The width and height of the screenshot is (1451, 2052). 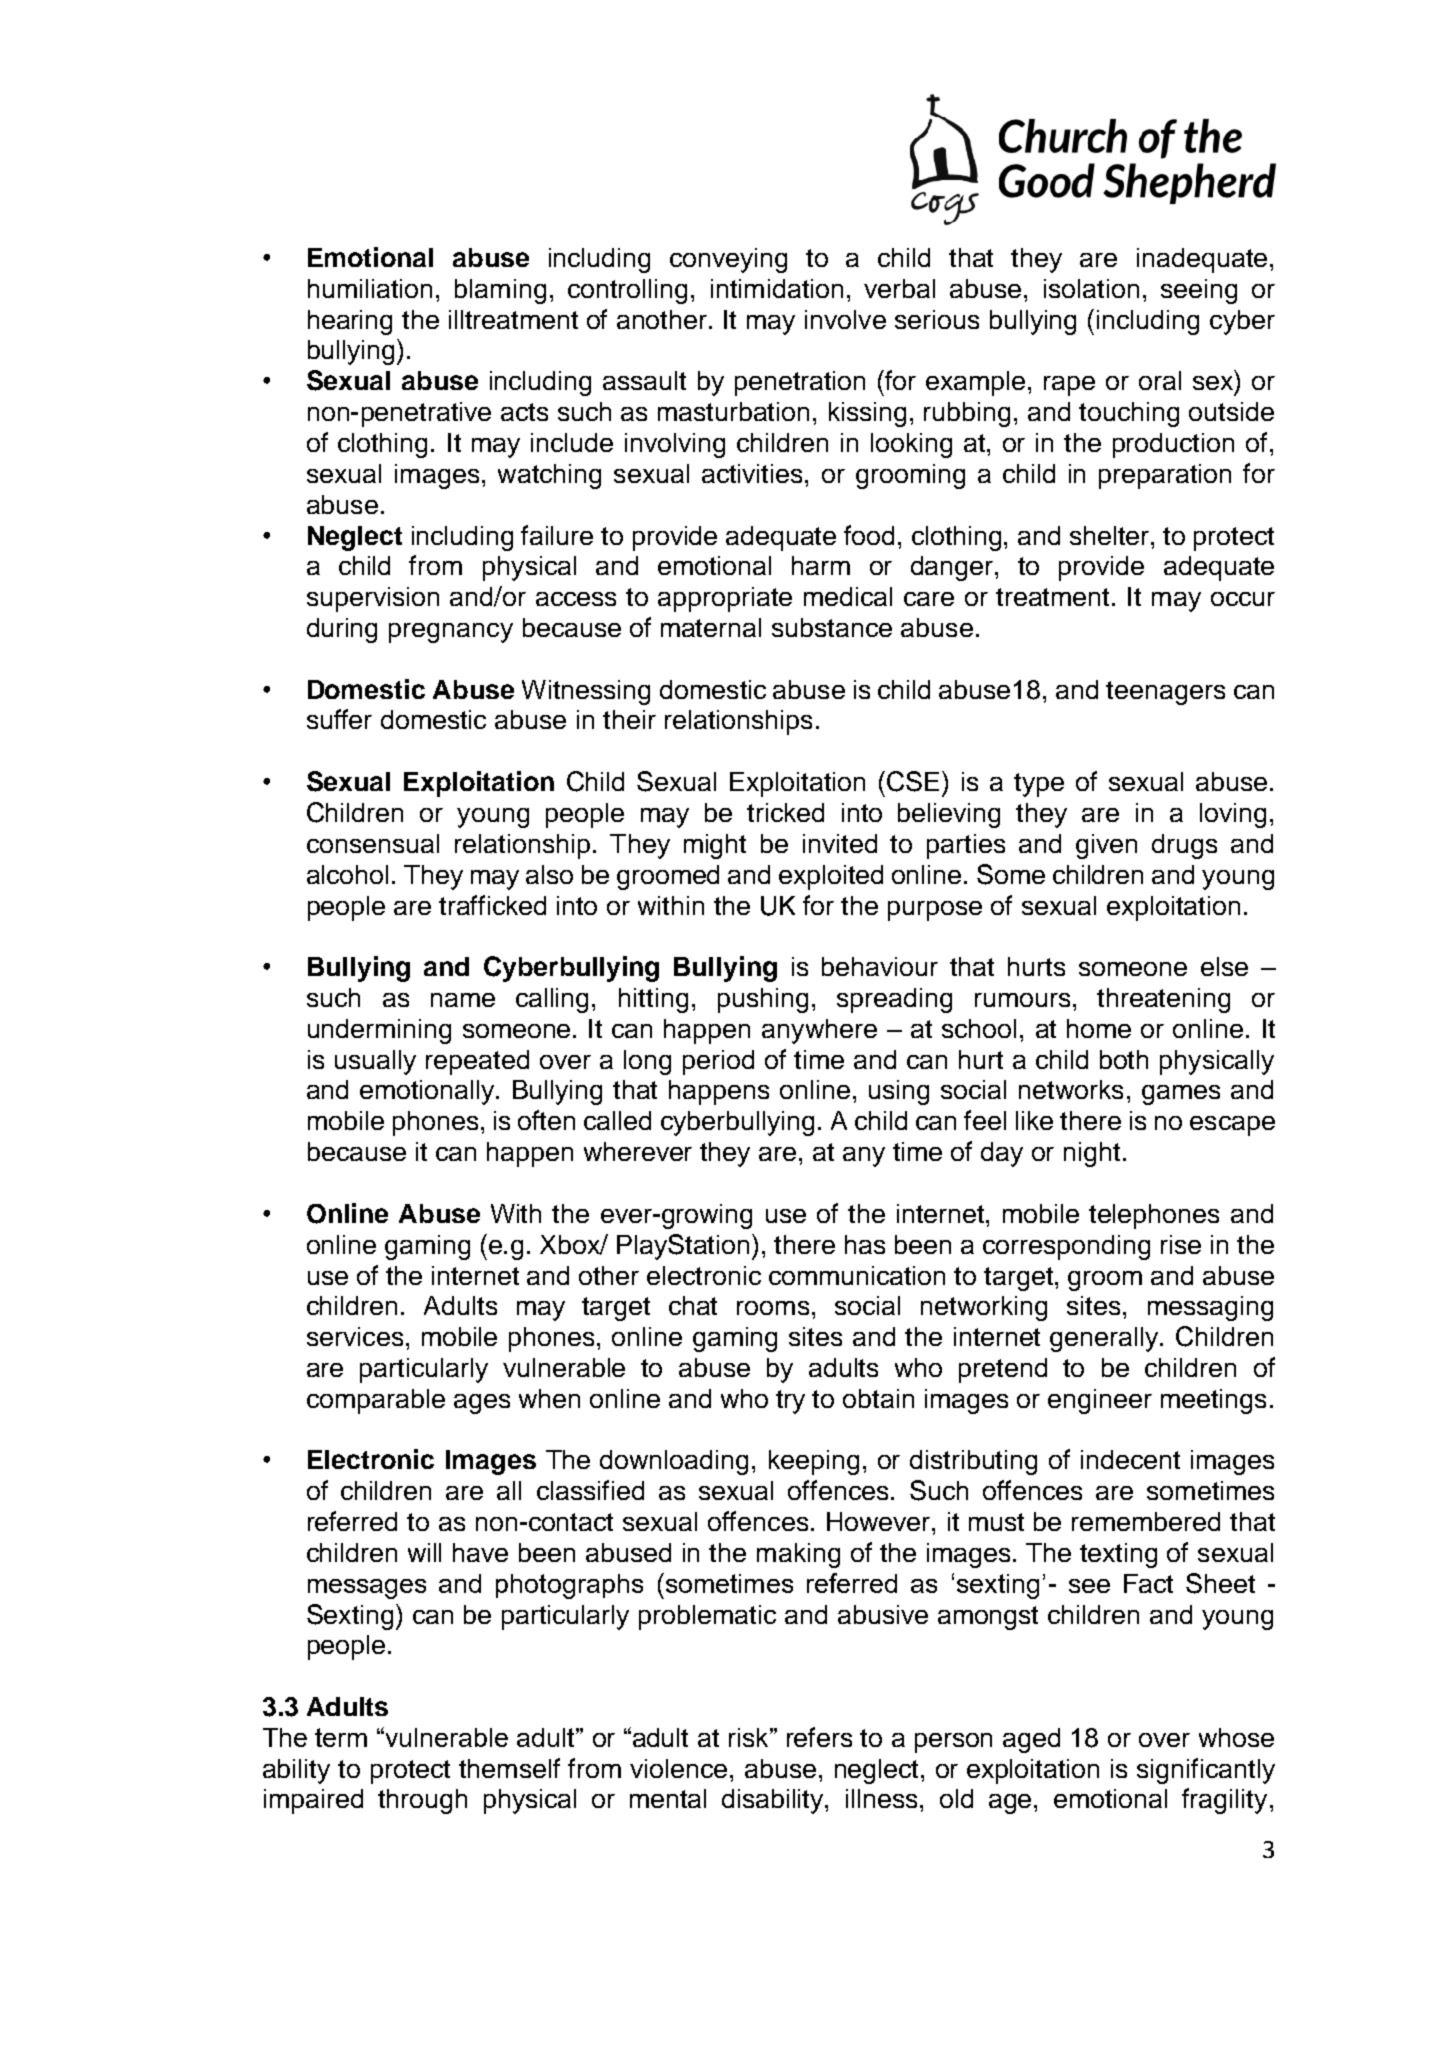 What do you see at coordinates (763, 1000) in the screenshot?
I see `pushing` at bounding box center [763, 1000].
